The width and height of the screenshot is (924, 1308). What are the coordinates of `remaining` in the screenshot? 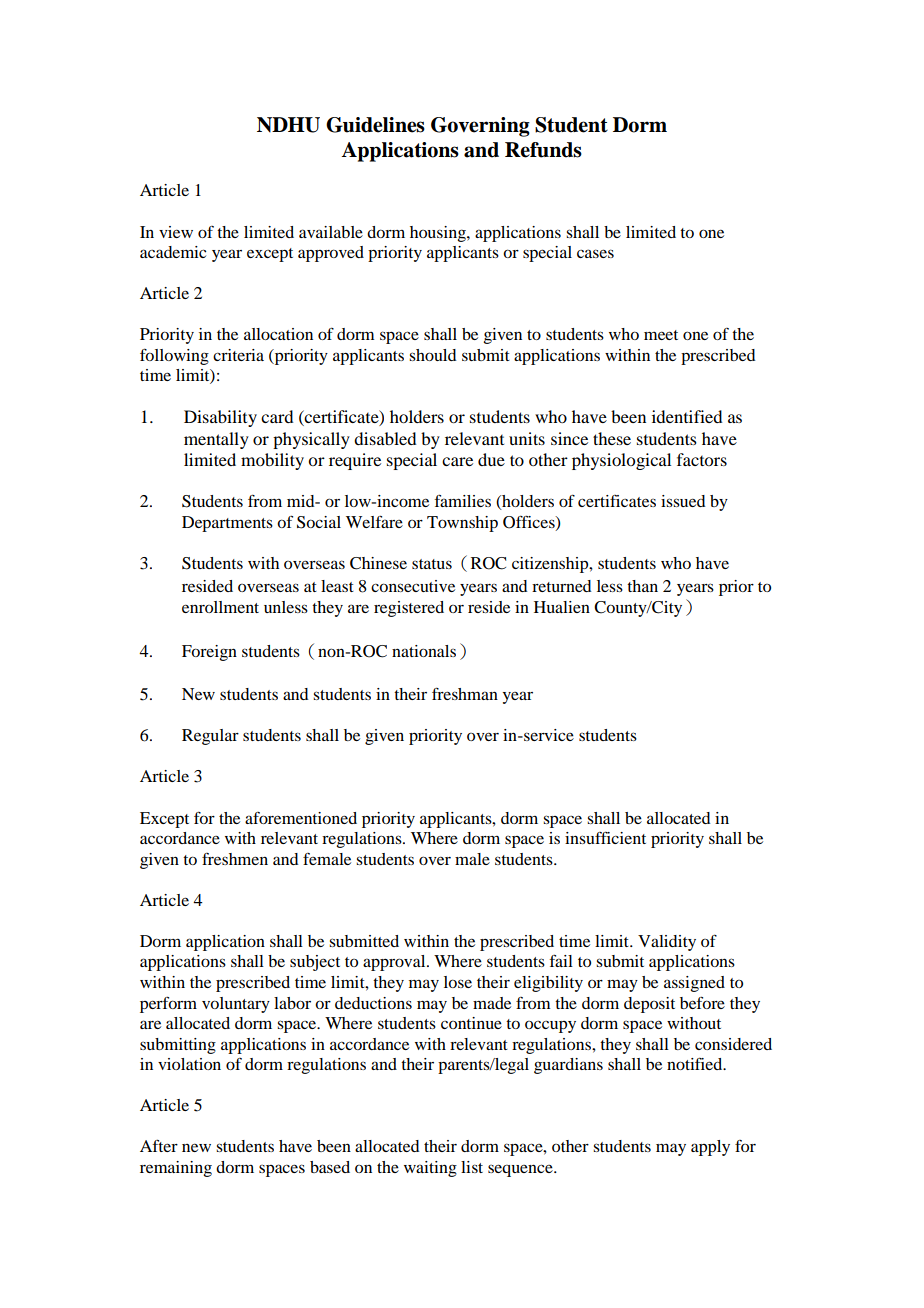 It's located at (176, 1169).
